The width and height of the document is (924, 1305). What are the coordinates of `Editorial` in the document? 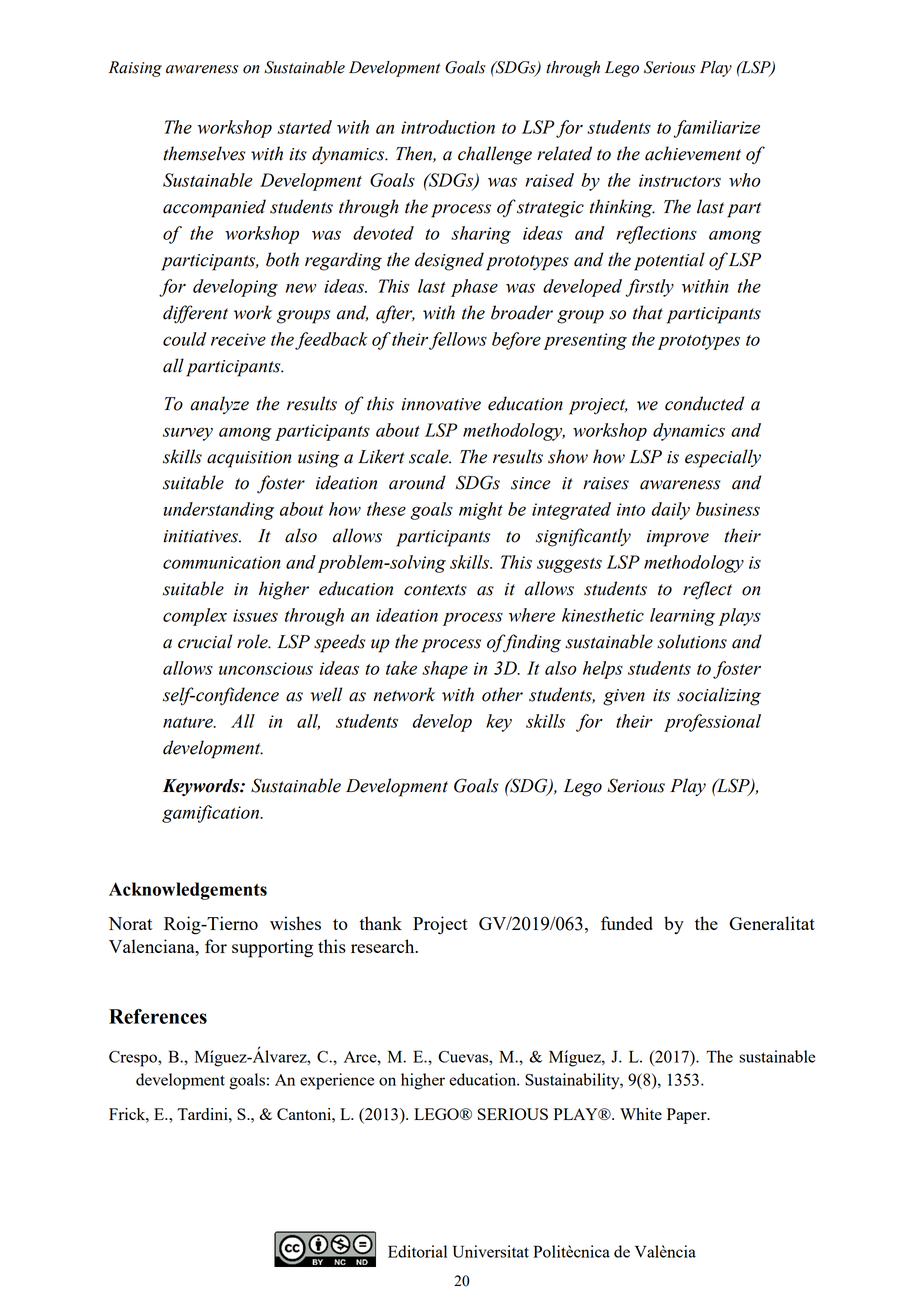 It's located at (417, 1251).
